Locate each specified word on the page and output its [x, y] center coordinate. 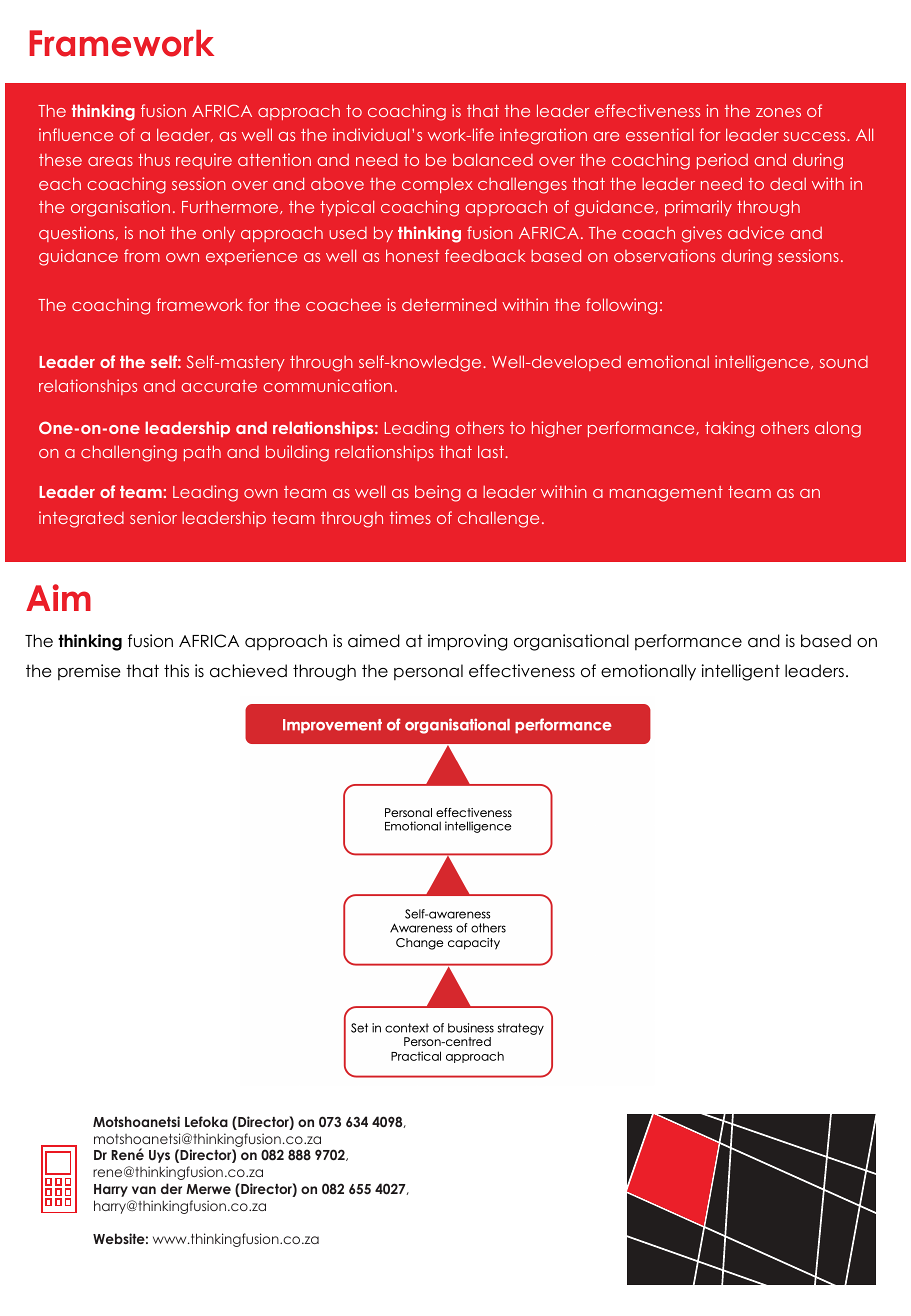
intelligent [741, 672]
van [144, 1190]
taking [729, 429]
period [722, 161]
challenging [129, 453]
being [438, 493]
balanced [493, 159]
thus [154, 159]
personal [428, 672]
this [176, 670]
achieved [248, 671]
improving [467, 642]
